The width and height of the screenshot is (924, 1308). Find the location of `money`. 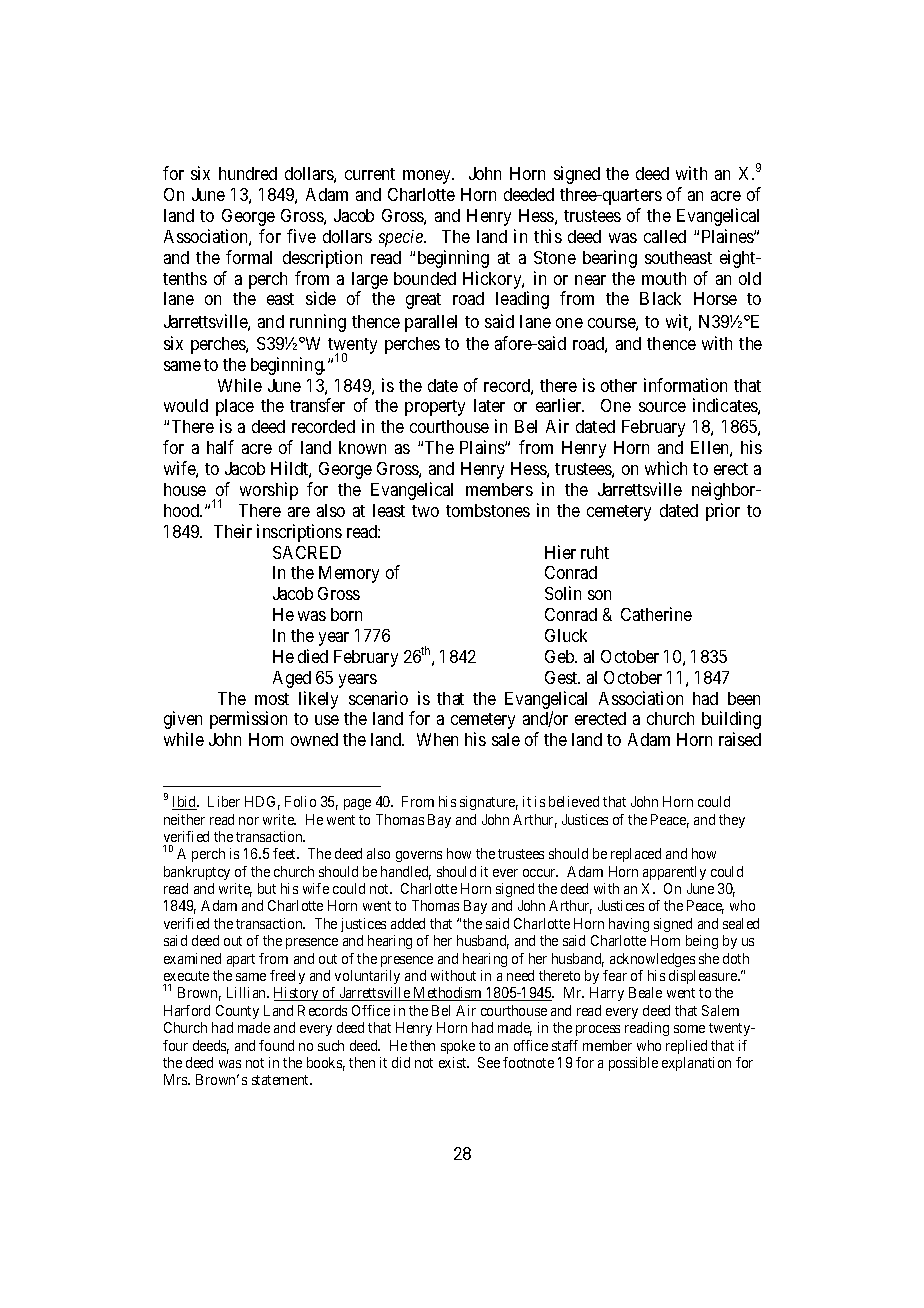

money is located at coordinates (428, 177).
